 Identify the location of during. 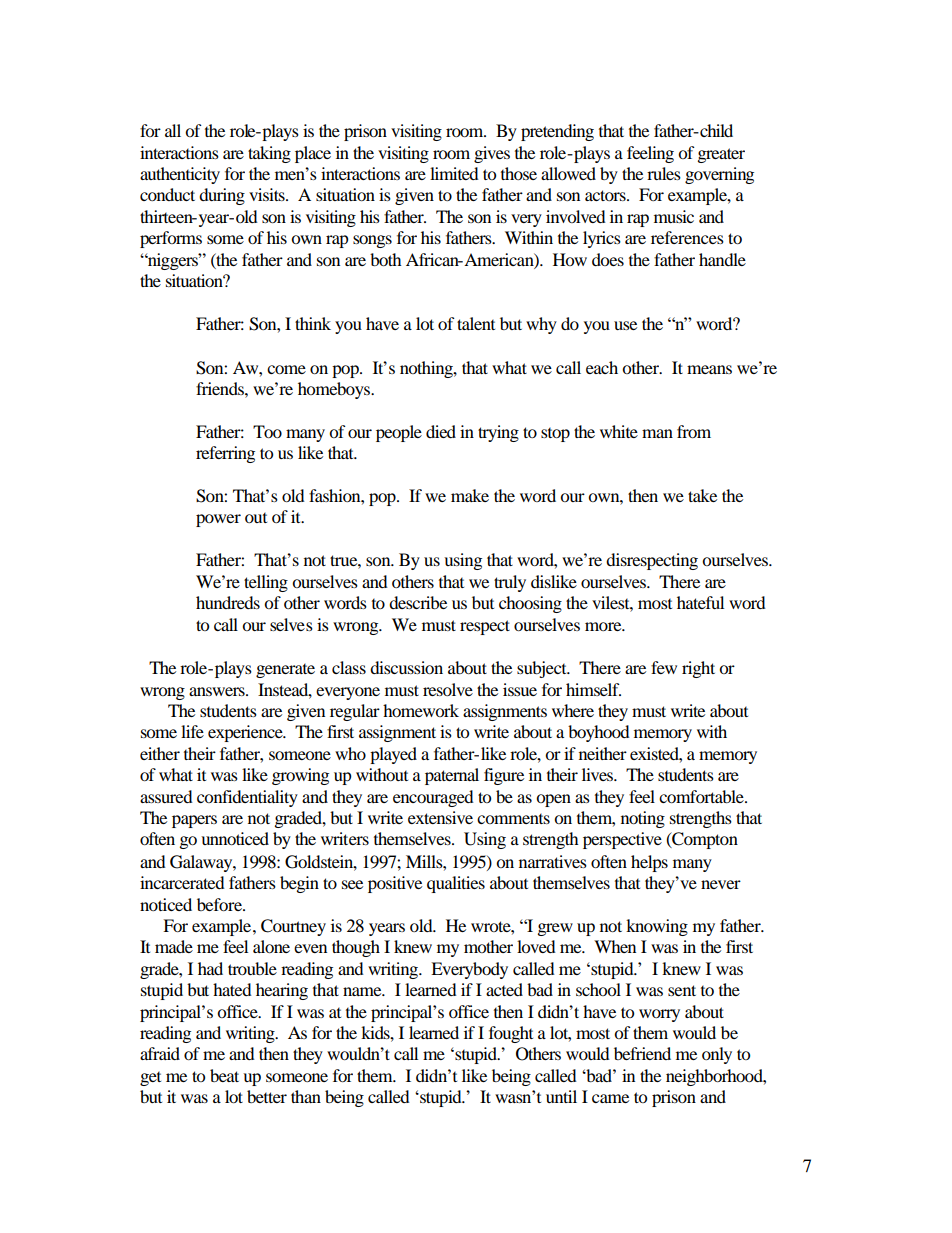
(222, 196).
